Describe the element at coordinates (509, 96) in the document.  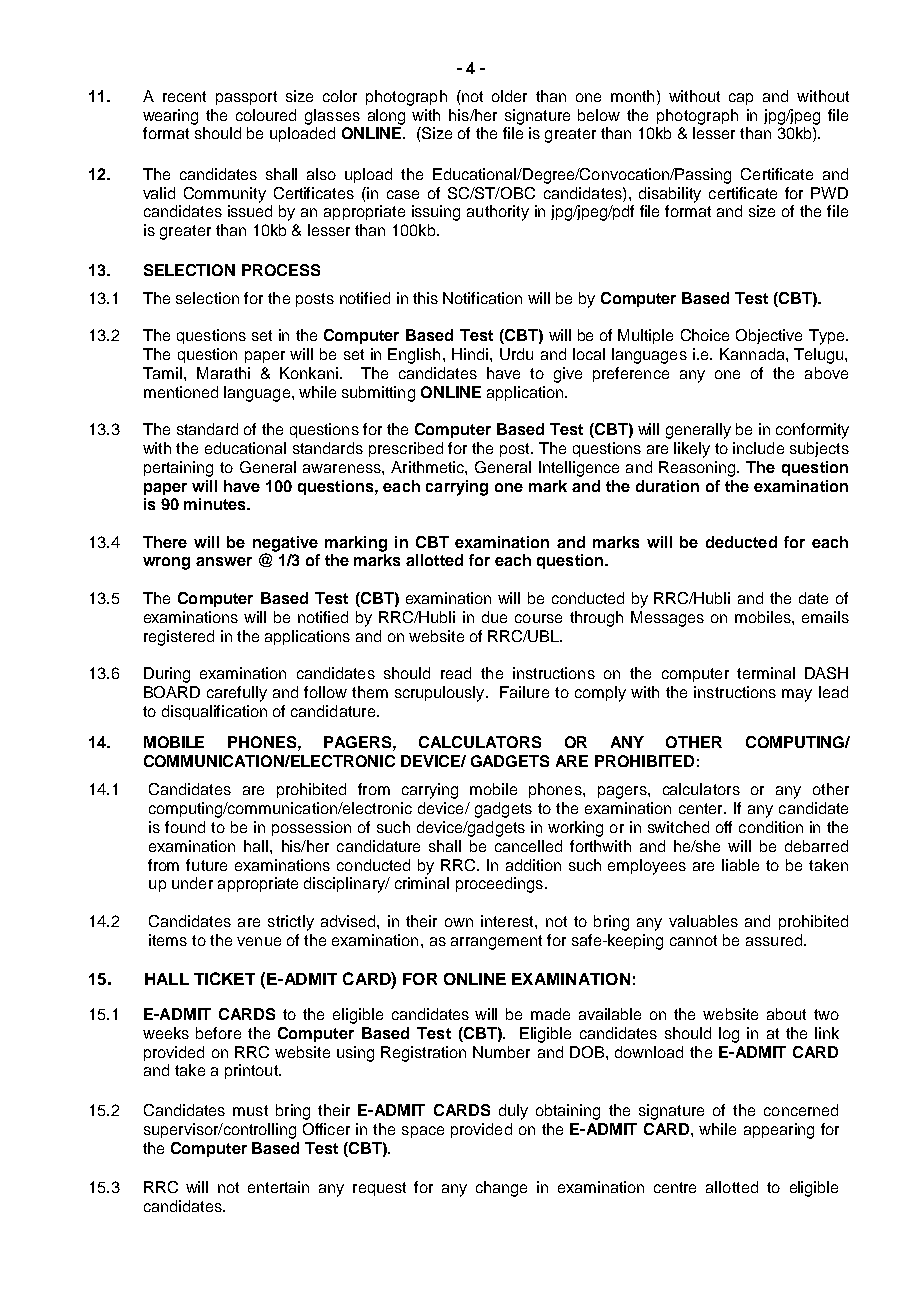
I see `older` at that location.
